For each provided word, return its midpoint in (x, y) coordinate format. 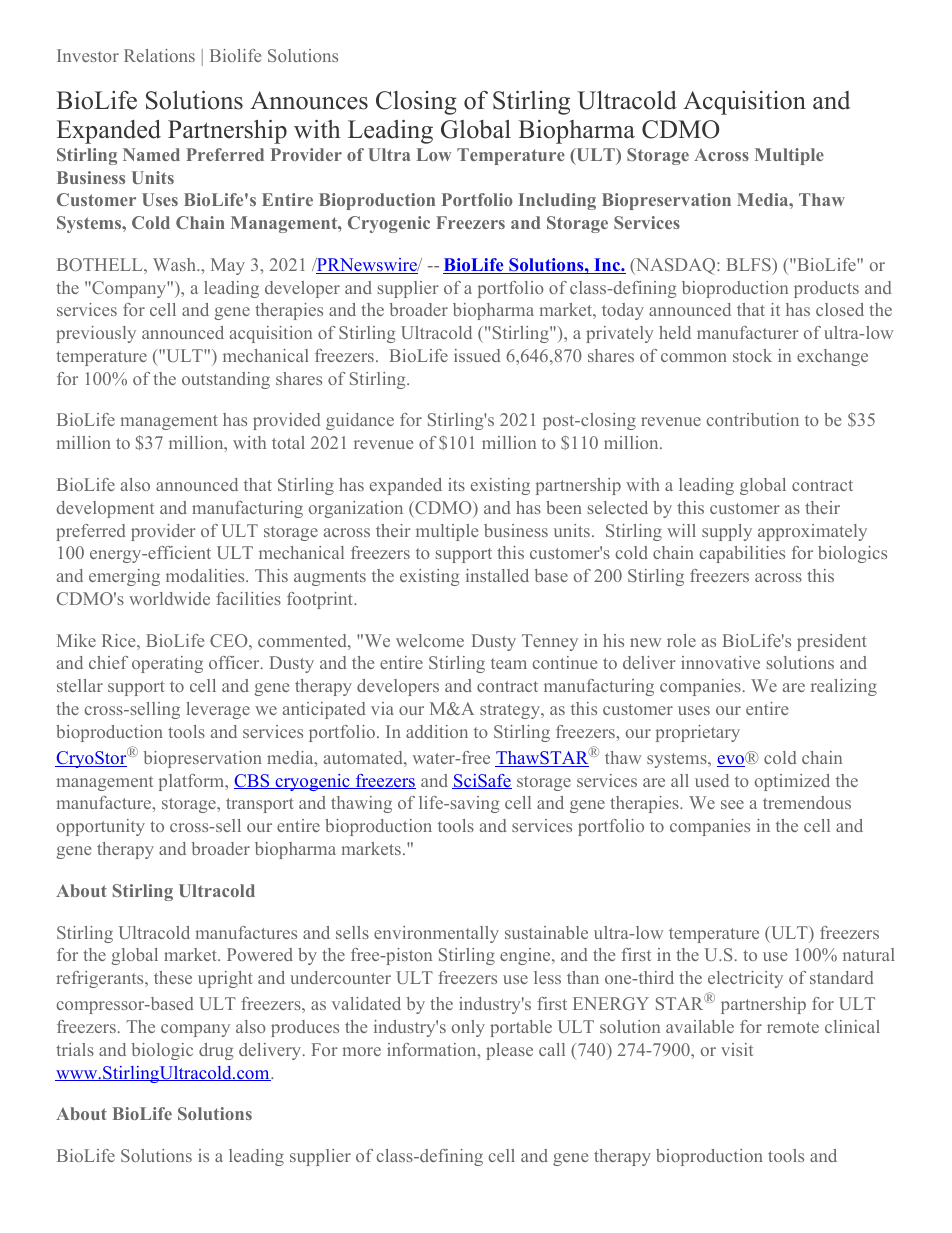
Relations (159, 55)
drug (216, 1051)
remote (793, 1027)
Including (557, 201)
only (468, 1028)
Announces (309, 100)
